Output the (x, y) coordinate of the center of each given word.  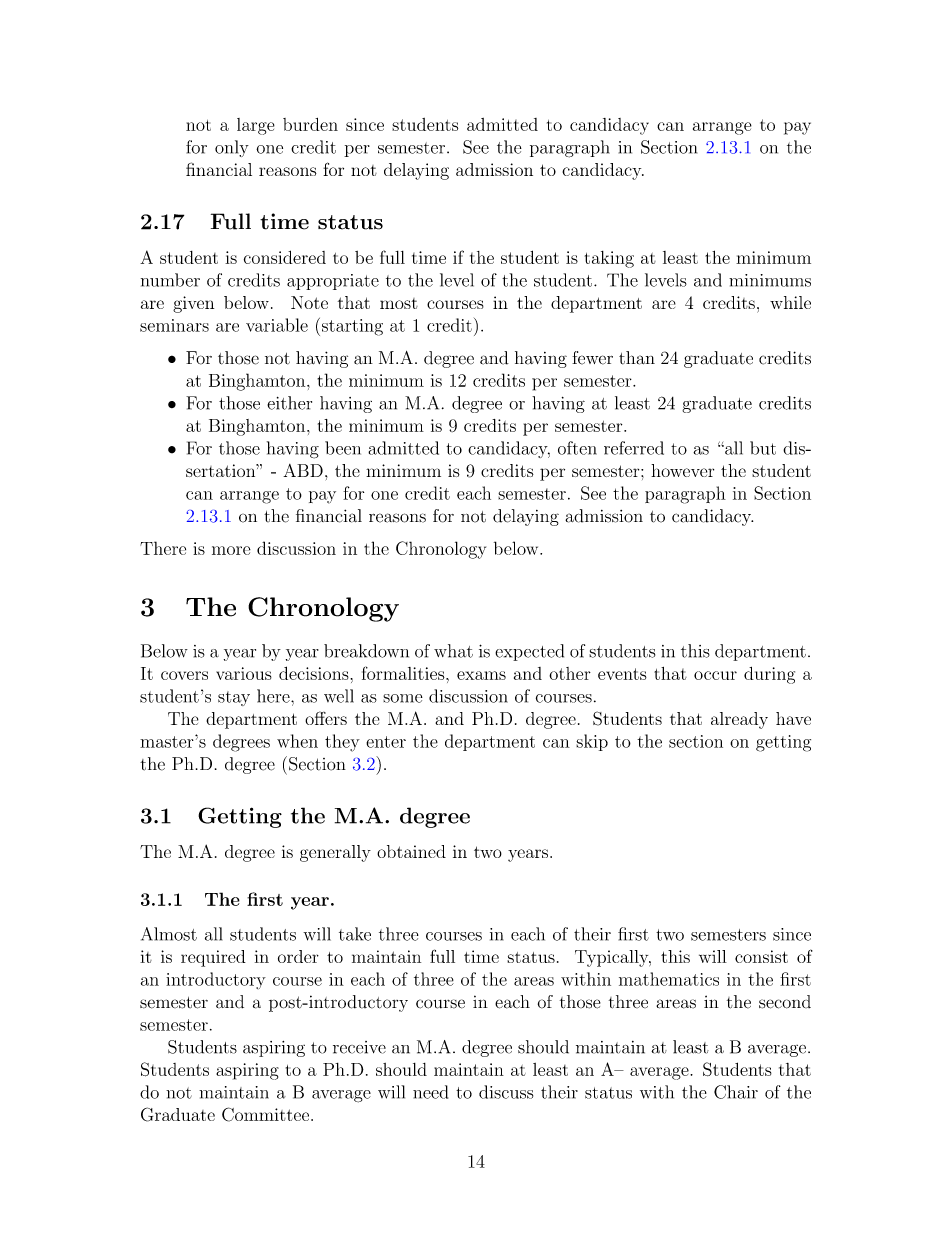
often (577, 448)
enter (386, 742)
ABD (303, 470)
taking (609, 259)
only (232, 148)
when (297, 741)
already (739, 720)
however (682, 470)
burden (310, 124)
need (430, 1092)
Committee (267, 1114)
